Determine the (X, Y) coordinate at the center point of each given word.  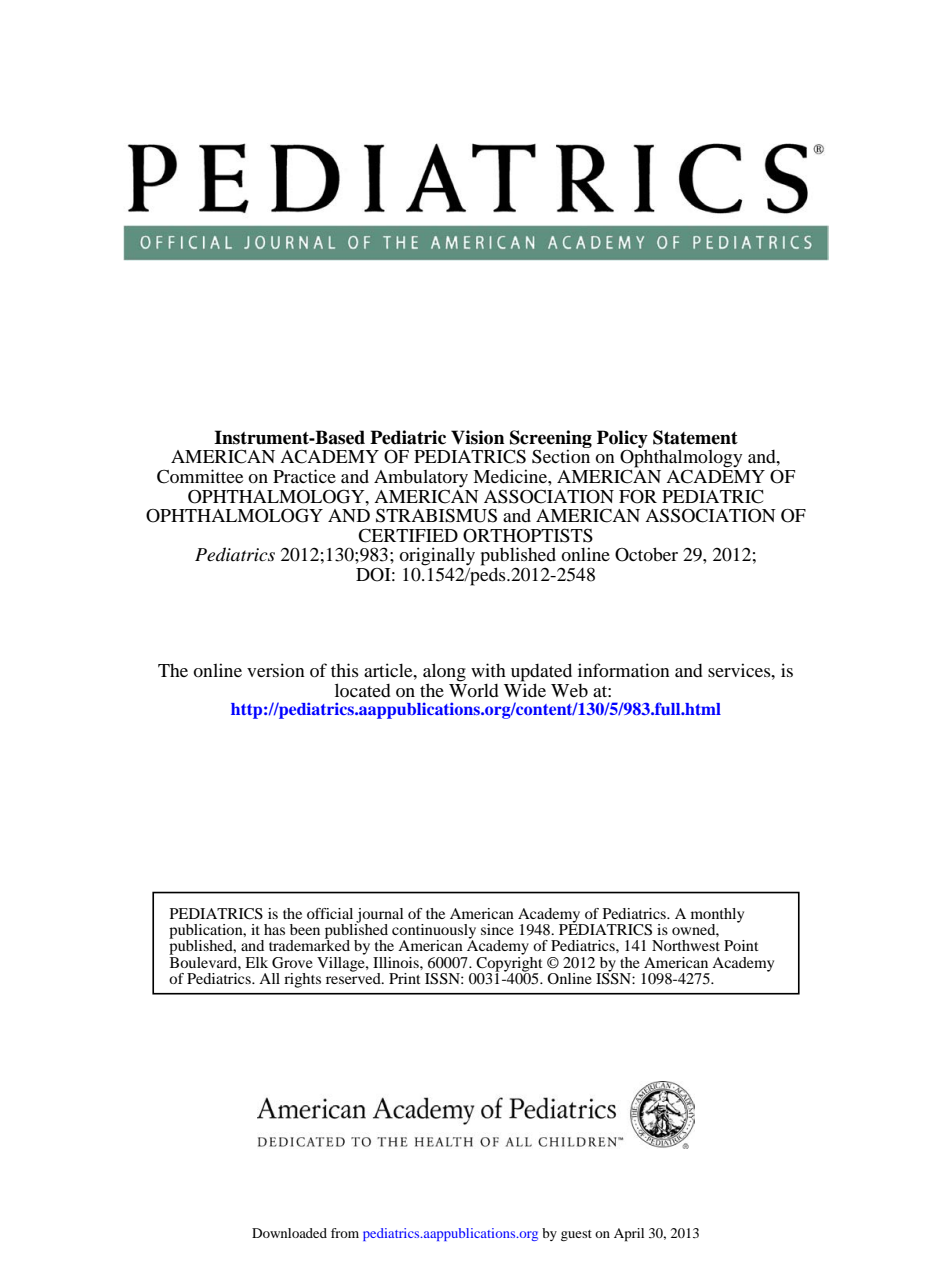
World (474, 689)
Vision (478, 437)
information (624, 670)
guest (576, 1235)
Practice (304, 476)
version (276, 670)
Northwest (686, 945)
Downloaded (289, 1233)
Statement (695, 437)
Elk (256, 962)
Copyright (509, 964)
